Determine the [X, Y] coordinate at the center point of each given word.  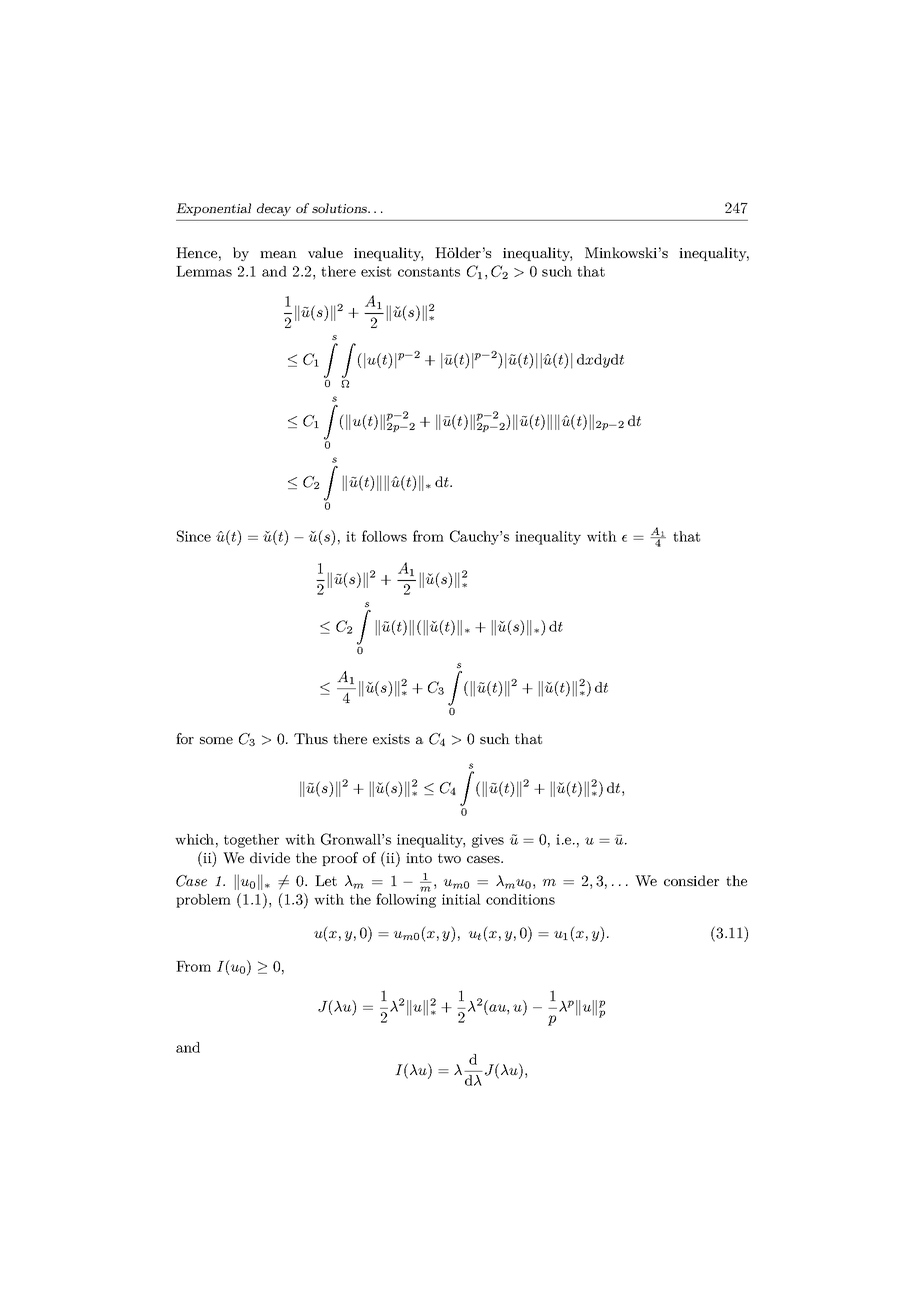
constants [429, 272]
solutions [341, 208]
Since [194, 536]
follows [384, 536]
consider [691, 880]
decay [274, 209]
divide [270, 857]
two [449, 858]
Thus [311, 738]
